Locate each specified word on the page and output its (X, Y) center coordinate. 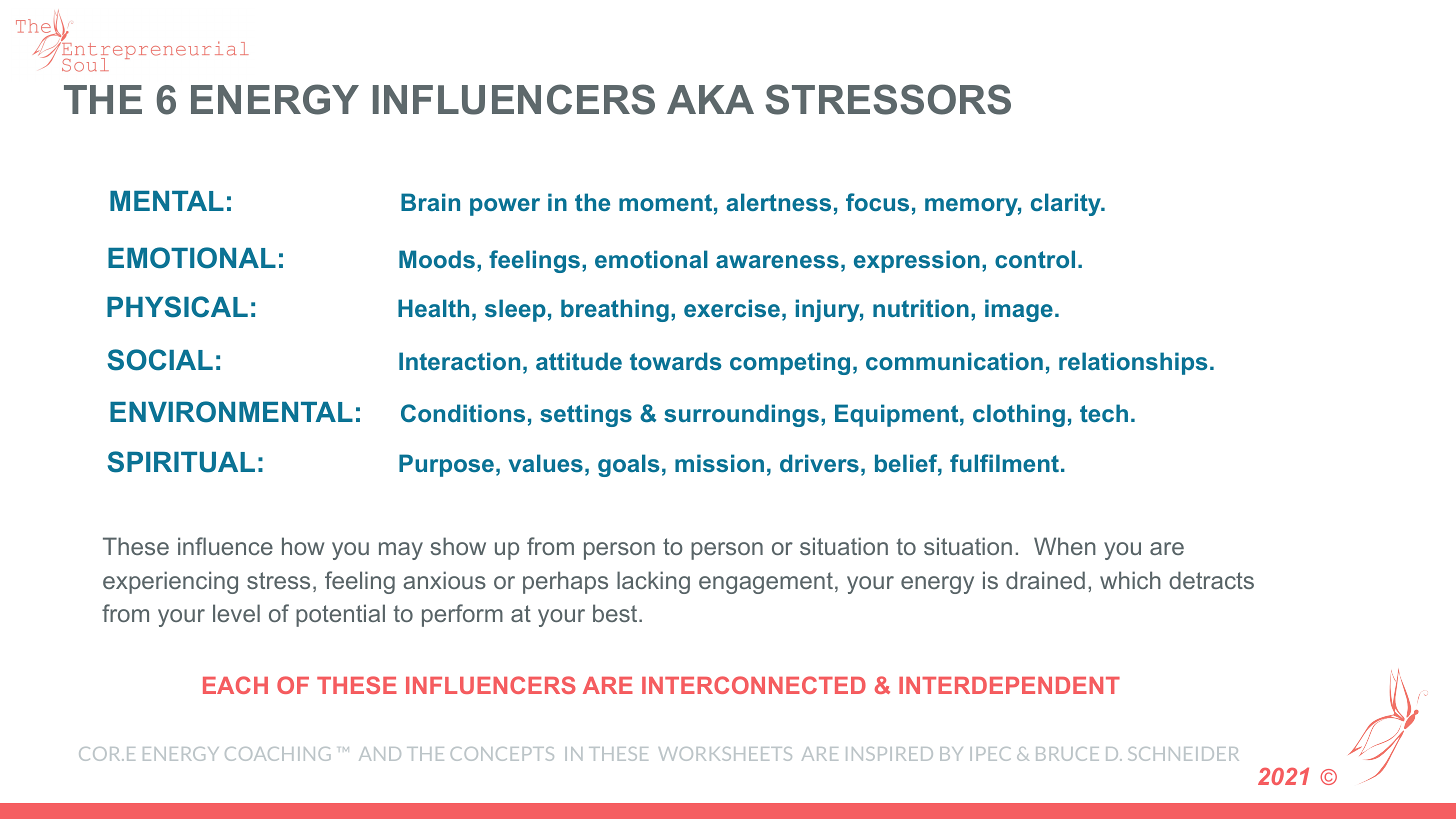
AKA (710, 99)
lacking (653, 582)
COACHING (278, 754)
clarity (1067, 204)
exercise (732, 308)
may (401, 551)
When (1065, 546)
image (1019, 310)
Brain (430, 202)
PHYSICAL (177, 307)
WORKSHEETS (725, 754)
